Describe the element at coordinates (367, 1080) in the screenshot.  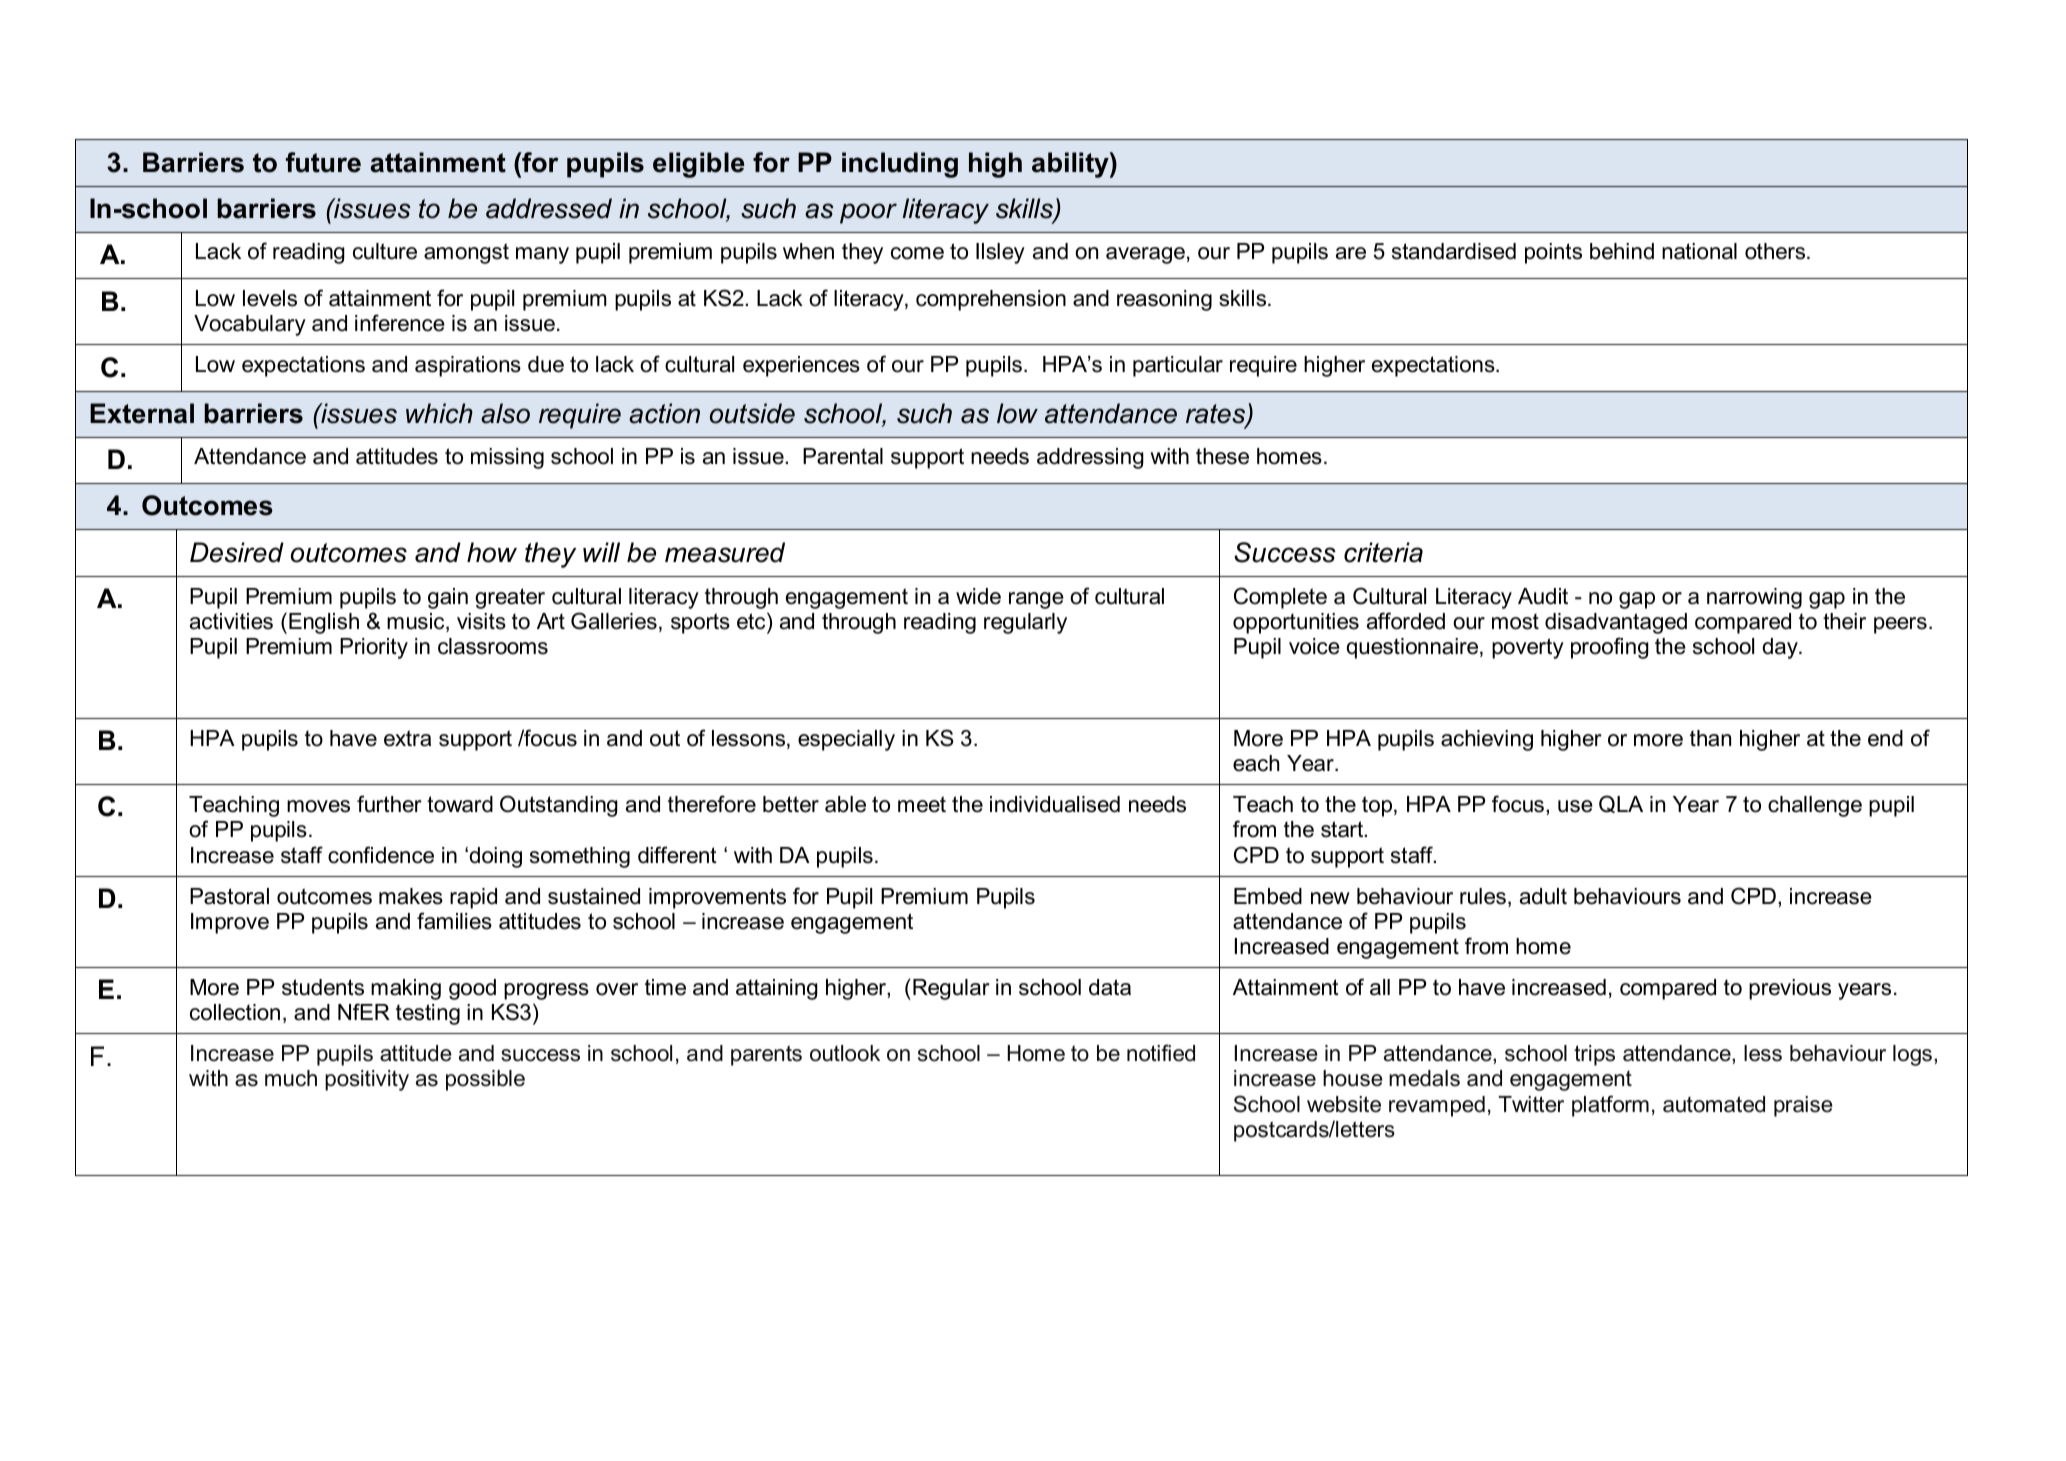
I see `positivity` at that location.
